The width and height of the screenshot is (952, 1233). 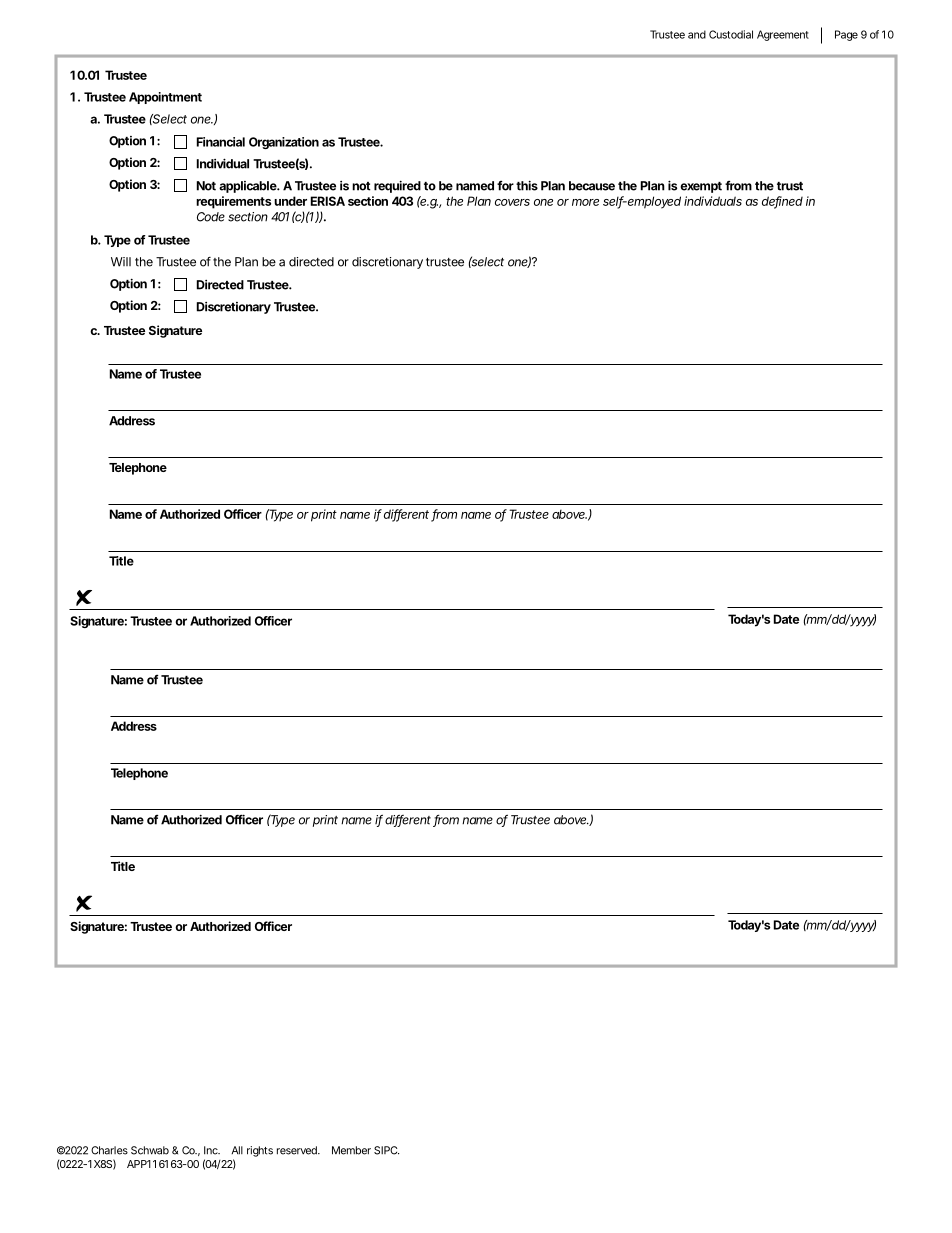 I want to click on exempt, so click(x=701, y=187).
